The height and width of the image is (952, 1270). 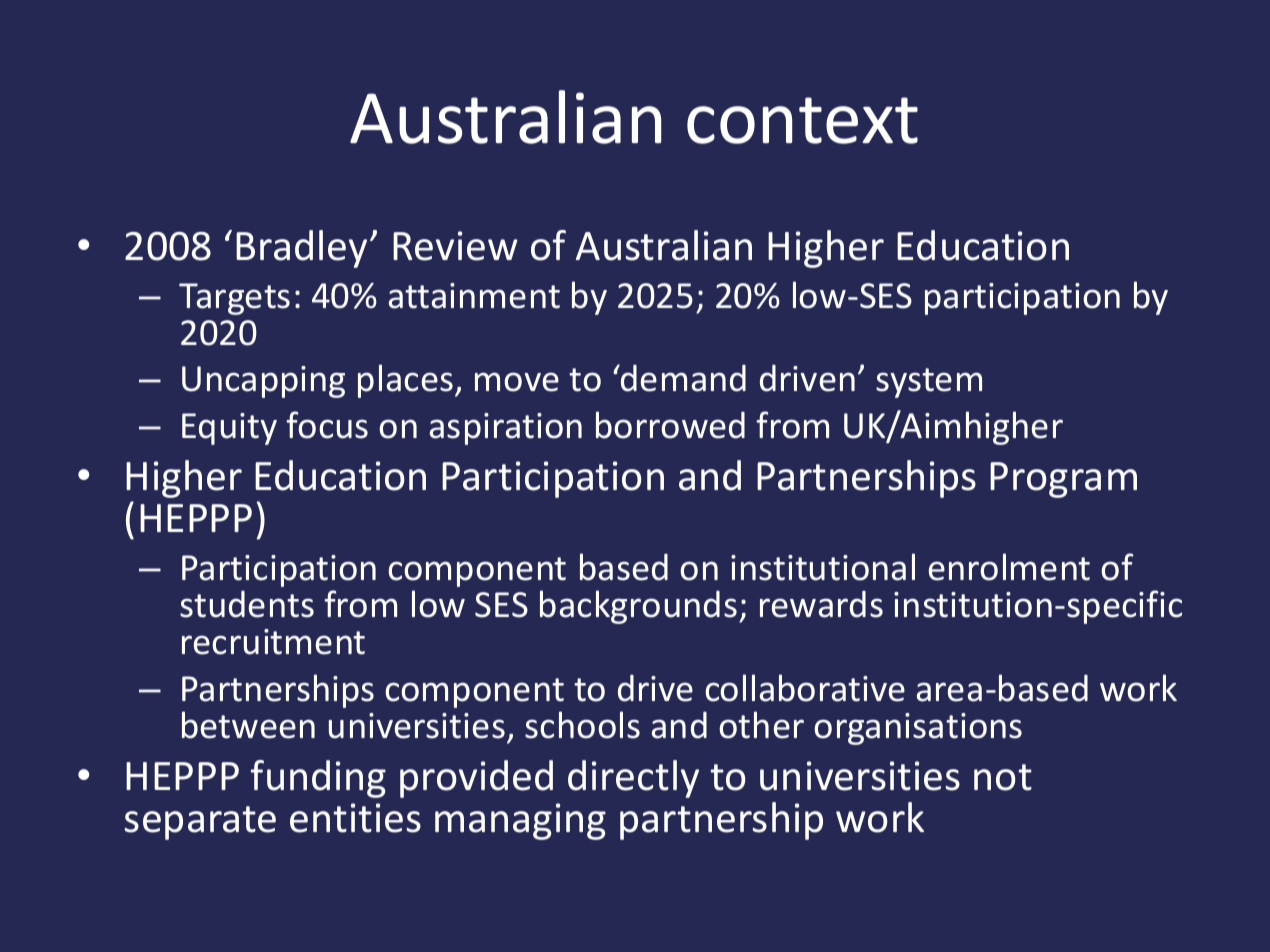 I want to click on Bradley, so click(x=301, y=249).
